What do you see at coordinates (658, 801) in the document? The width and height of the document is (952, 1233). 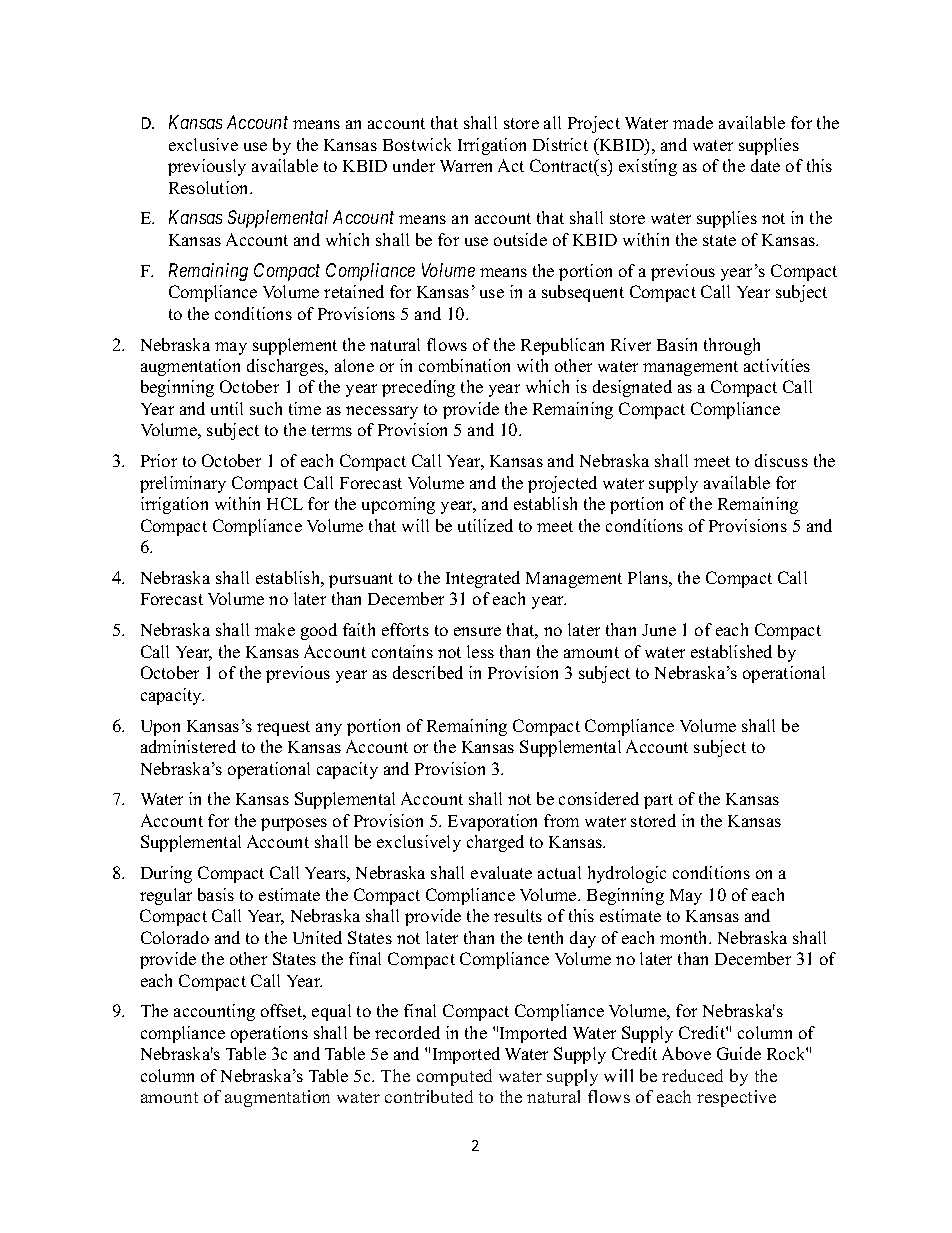 I see `part` at bounding box center [658, 801].
